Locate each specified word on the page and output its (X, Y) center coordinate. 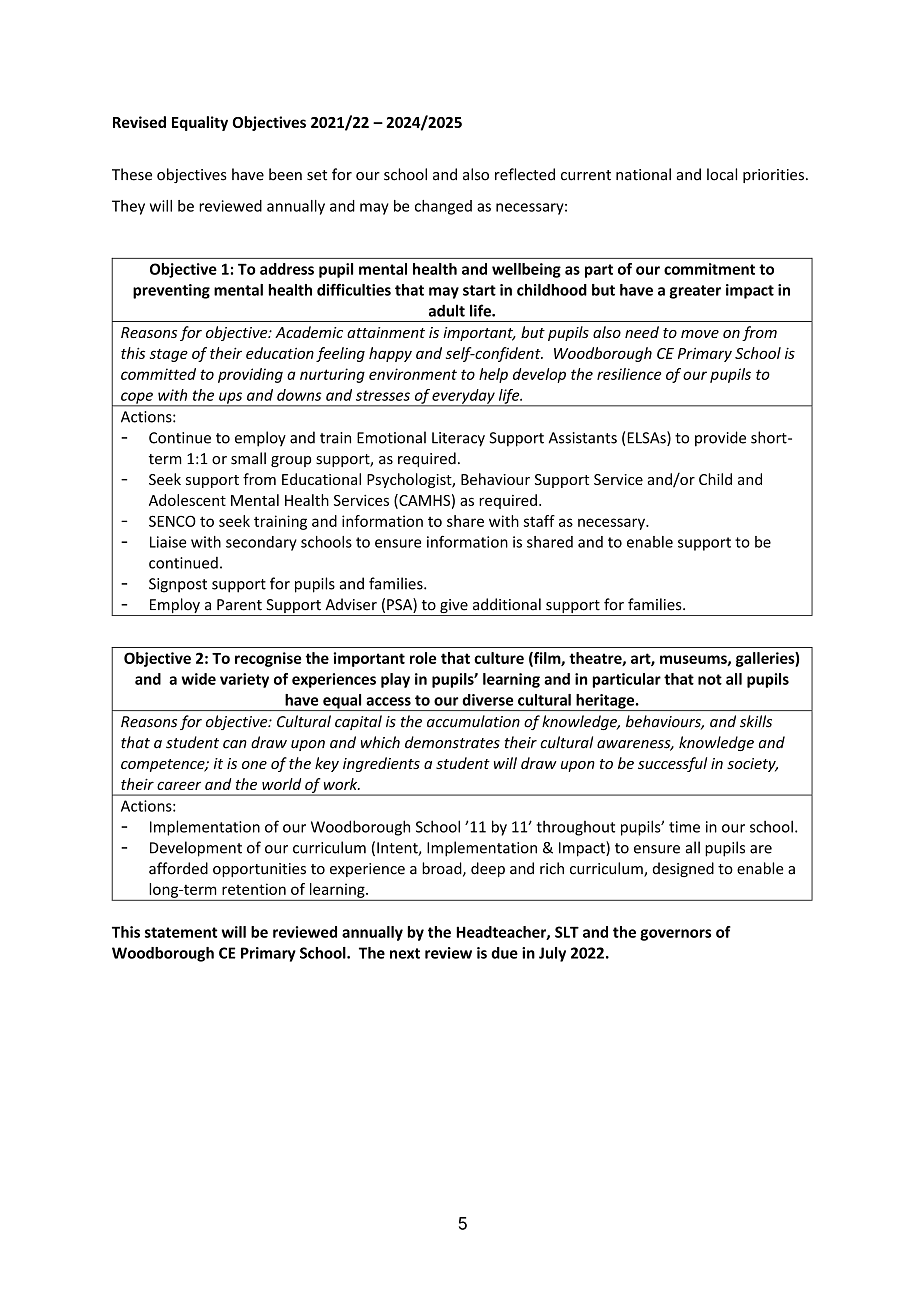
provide (720, 439)
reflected (525, 174)
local (722, 174)
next (405, 953)
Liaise (168, 542)
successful (672, 764)
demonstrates (452, 742)
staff (539, 521)
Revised (139, 122)
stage (169, 355)
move (700, 334)
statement (181, 932)
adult (447, 310)
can (235, 744)
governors (675, 935)
